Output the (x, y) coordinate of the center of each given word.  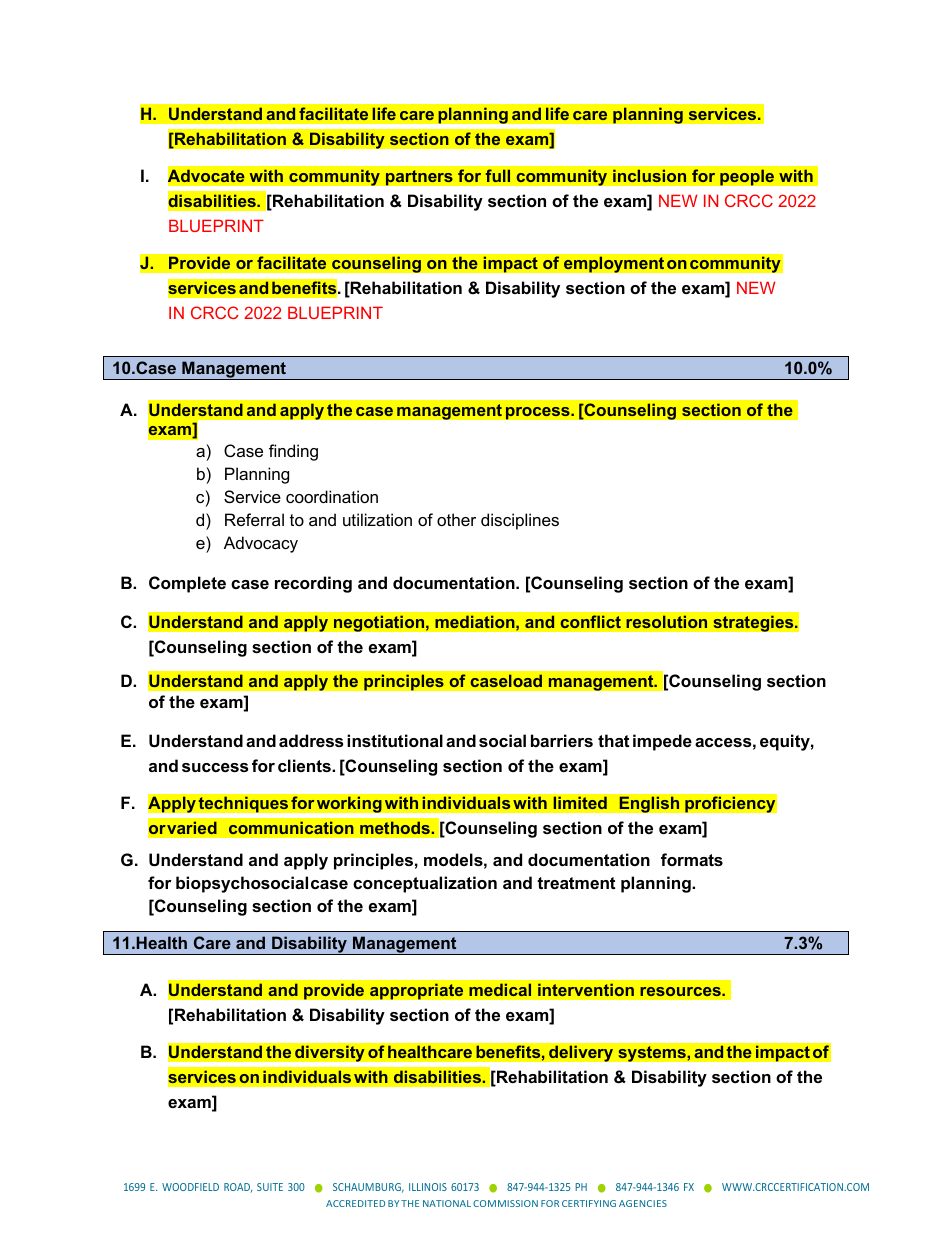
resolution (667, 622)
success (215, 767)
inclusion (649, 175)
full (498, 175)
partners (419, 178)
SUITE (270, 1187)
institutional (395, 740)
